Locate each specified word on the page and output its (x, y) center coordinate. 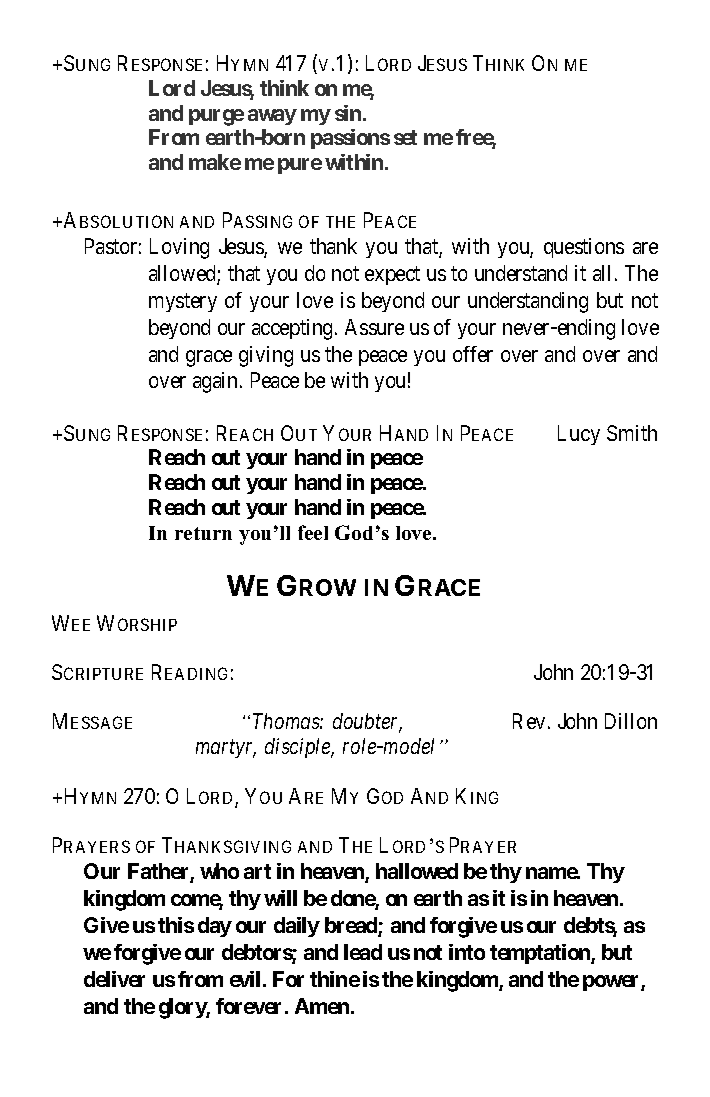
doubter (367, 723)
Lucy (579, 435)
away (272, 117)
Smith (632, 433)
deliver (114, 979)
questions (584, 248)
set (405, 137)
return (203, 533)
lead (363, 952)
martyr (226, 749)
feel (313, 532)
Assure (374, 327)
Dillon (631, 721)
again (217, 382)
